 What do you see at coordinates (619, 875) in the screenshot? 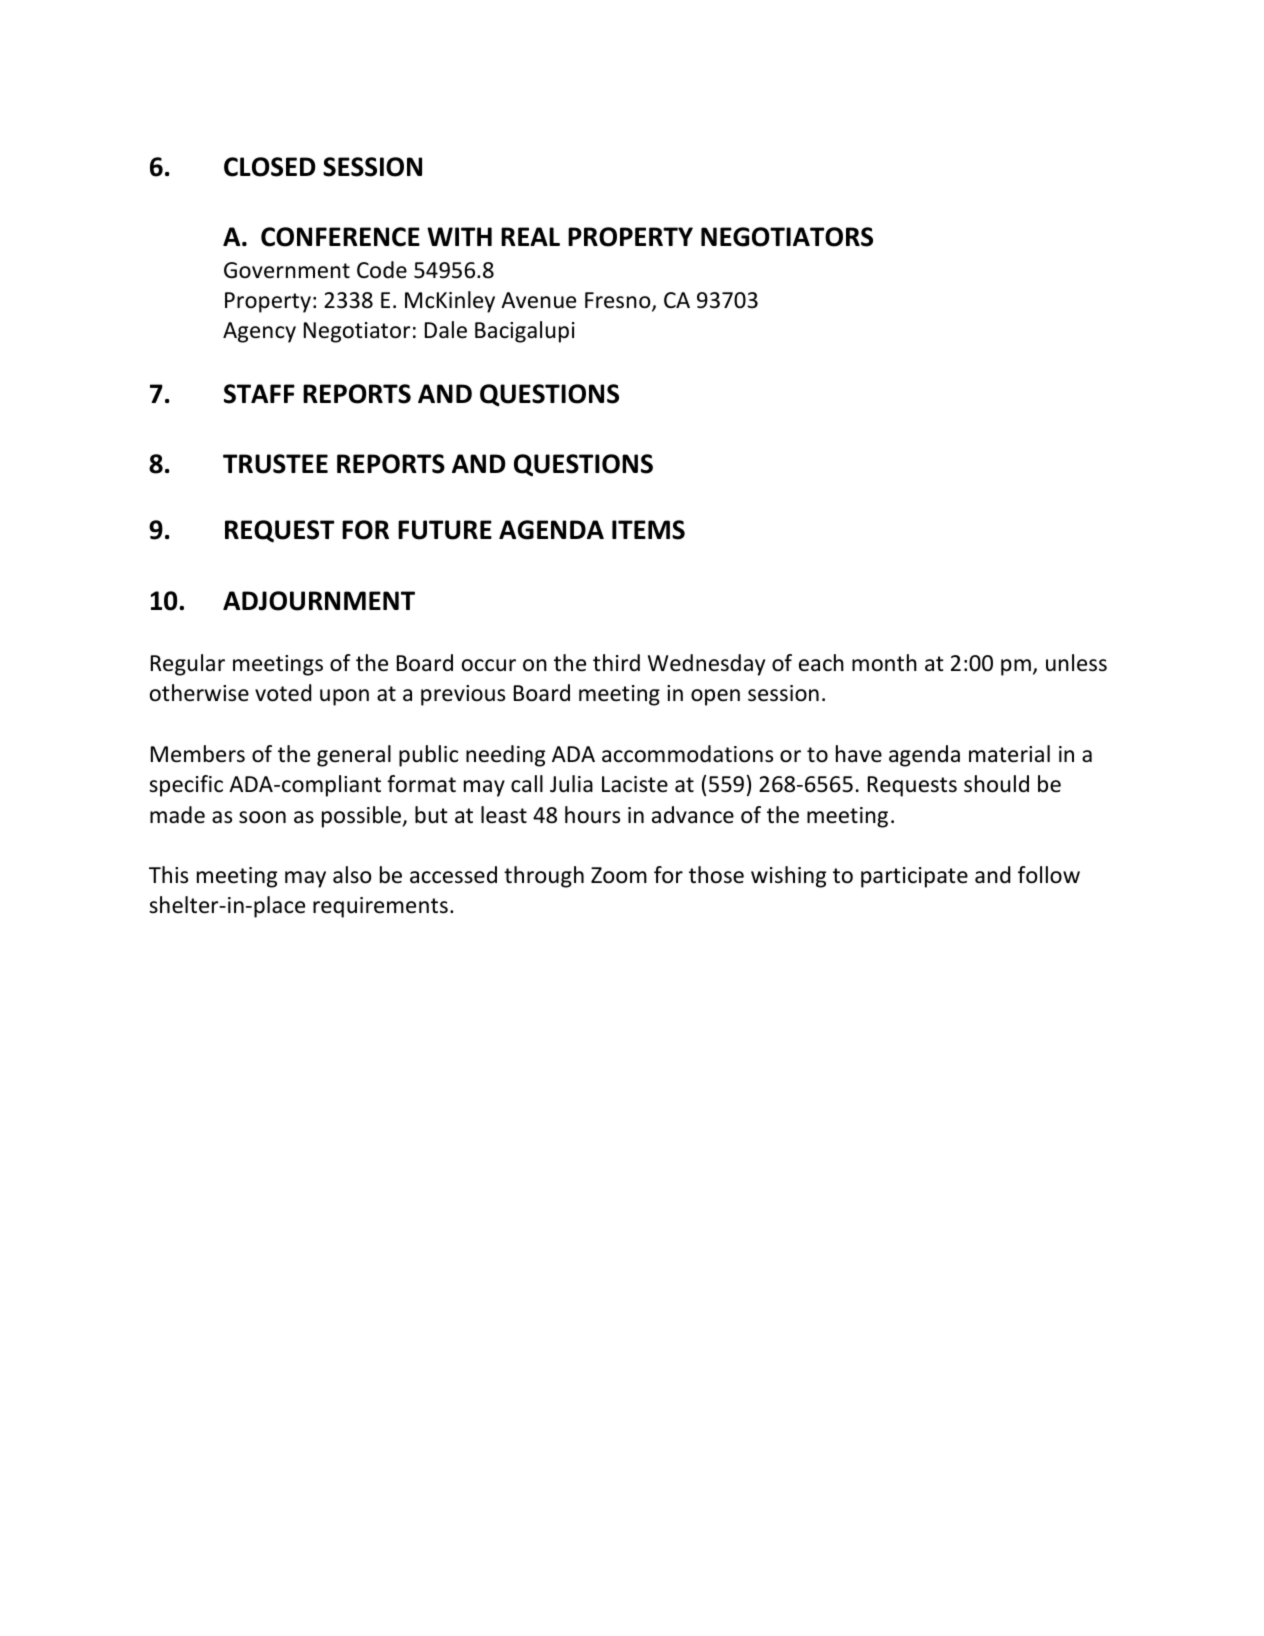
I see `Zoom` at bounding box center [619, 875].
